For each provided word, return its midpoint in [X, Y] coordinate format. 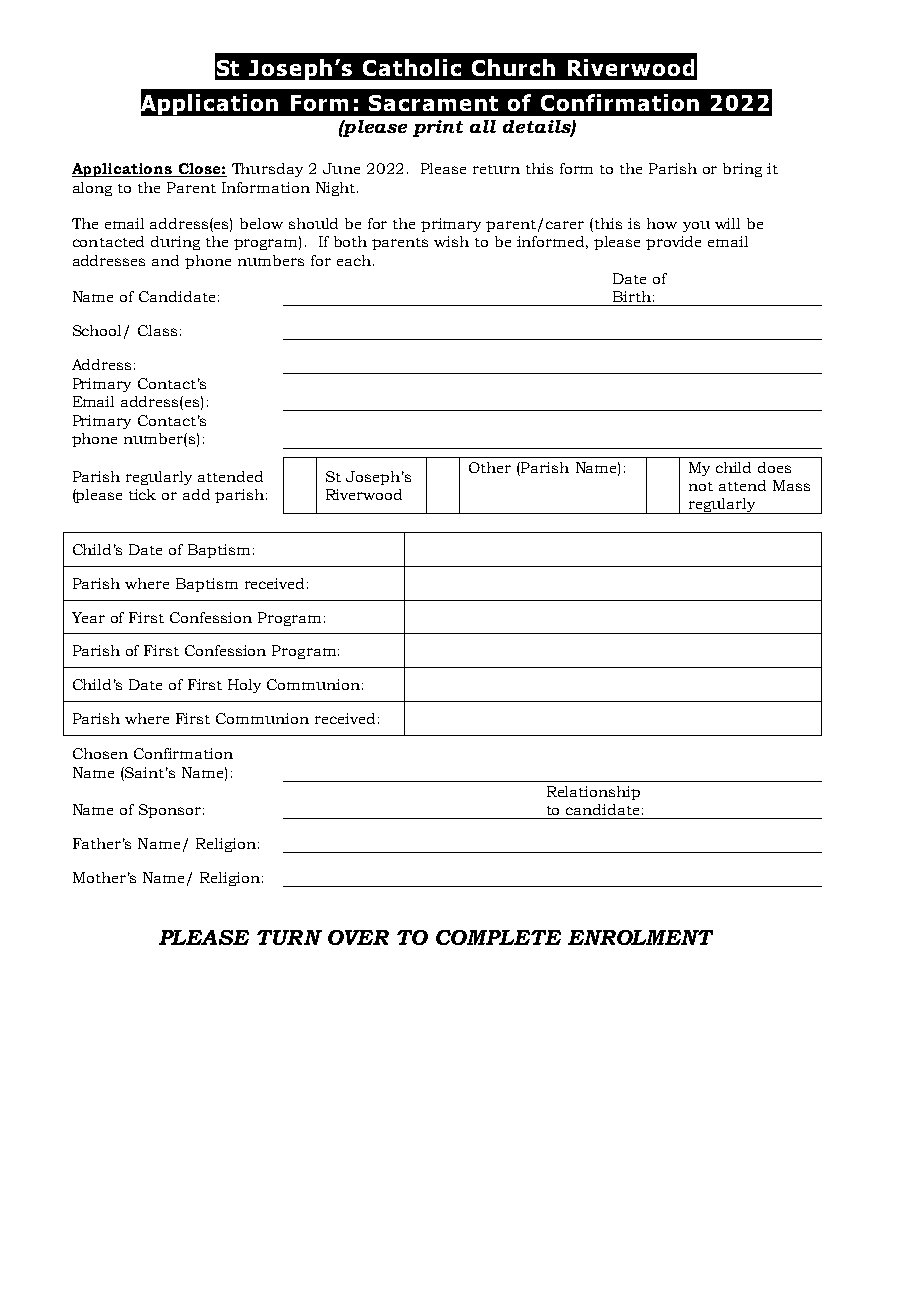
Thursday [267, 170]
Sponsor [170, 811]
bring [742, 170]
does [774, 467]
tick [142, 494]
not [701, 486]
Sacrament [433, 103]
